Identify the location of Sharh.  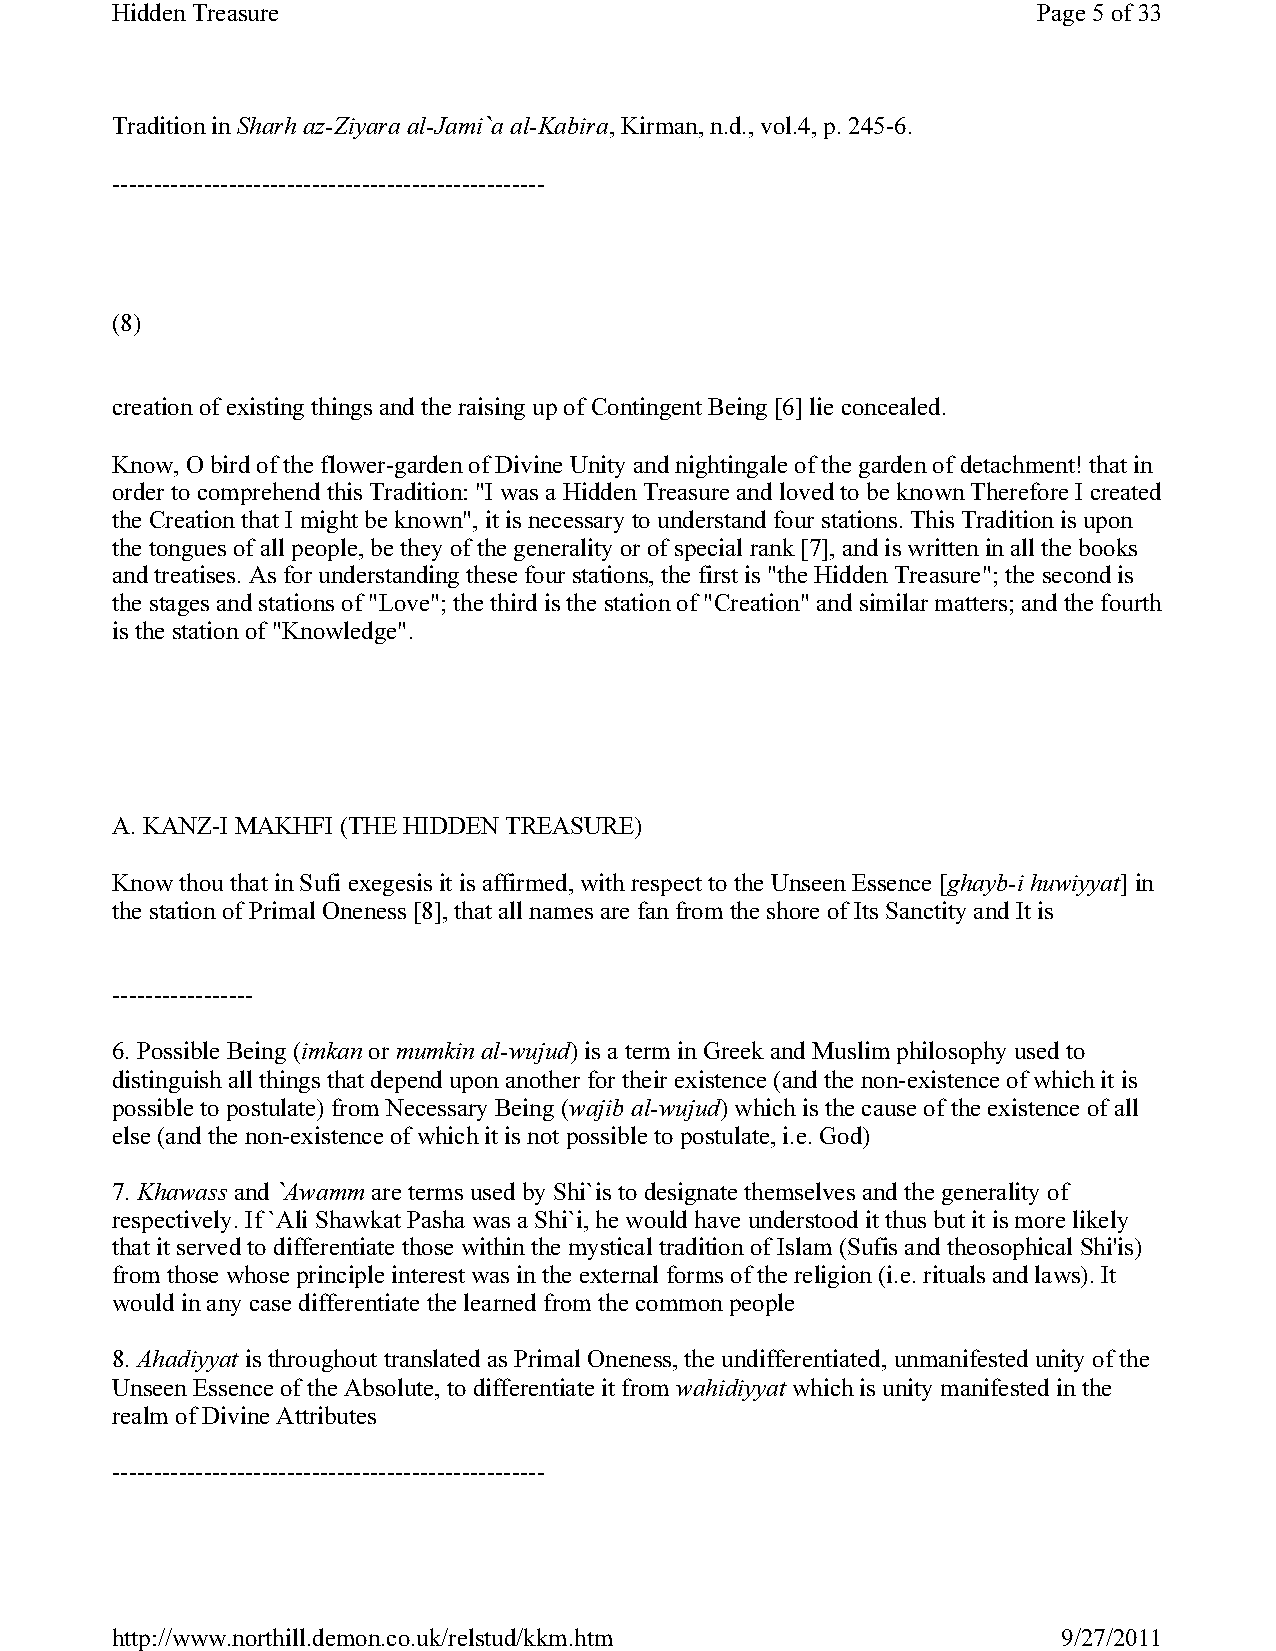
(266, 125).
